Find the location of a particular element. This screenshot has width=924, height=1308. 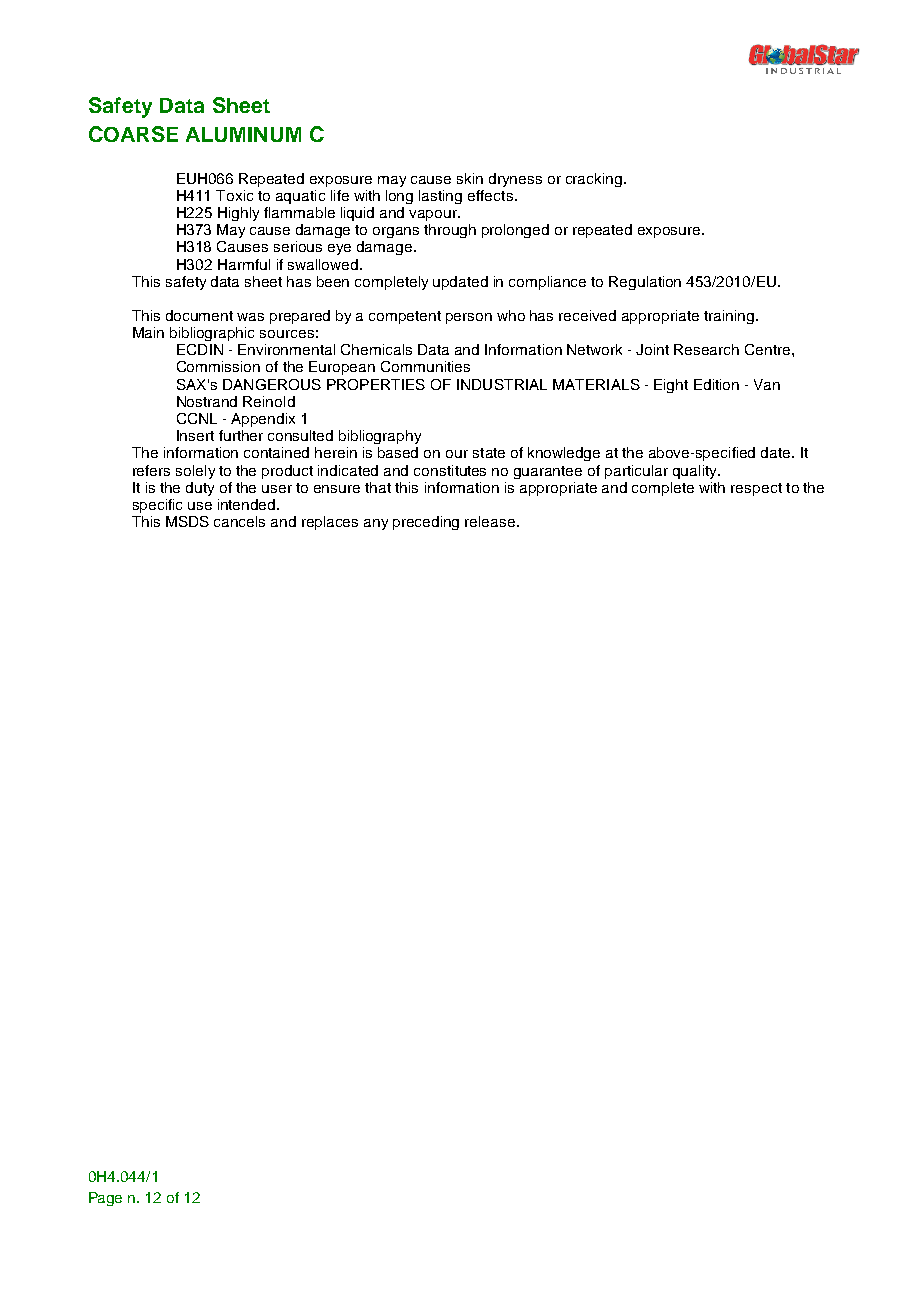

skin is located at coordinates (470, 178).
